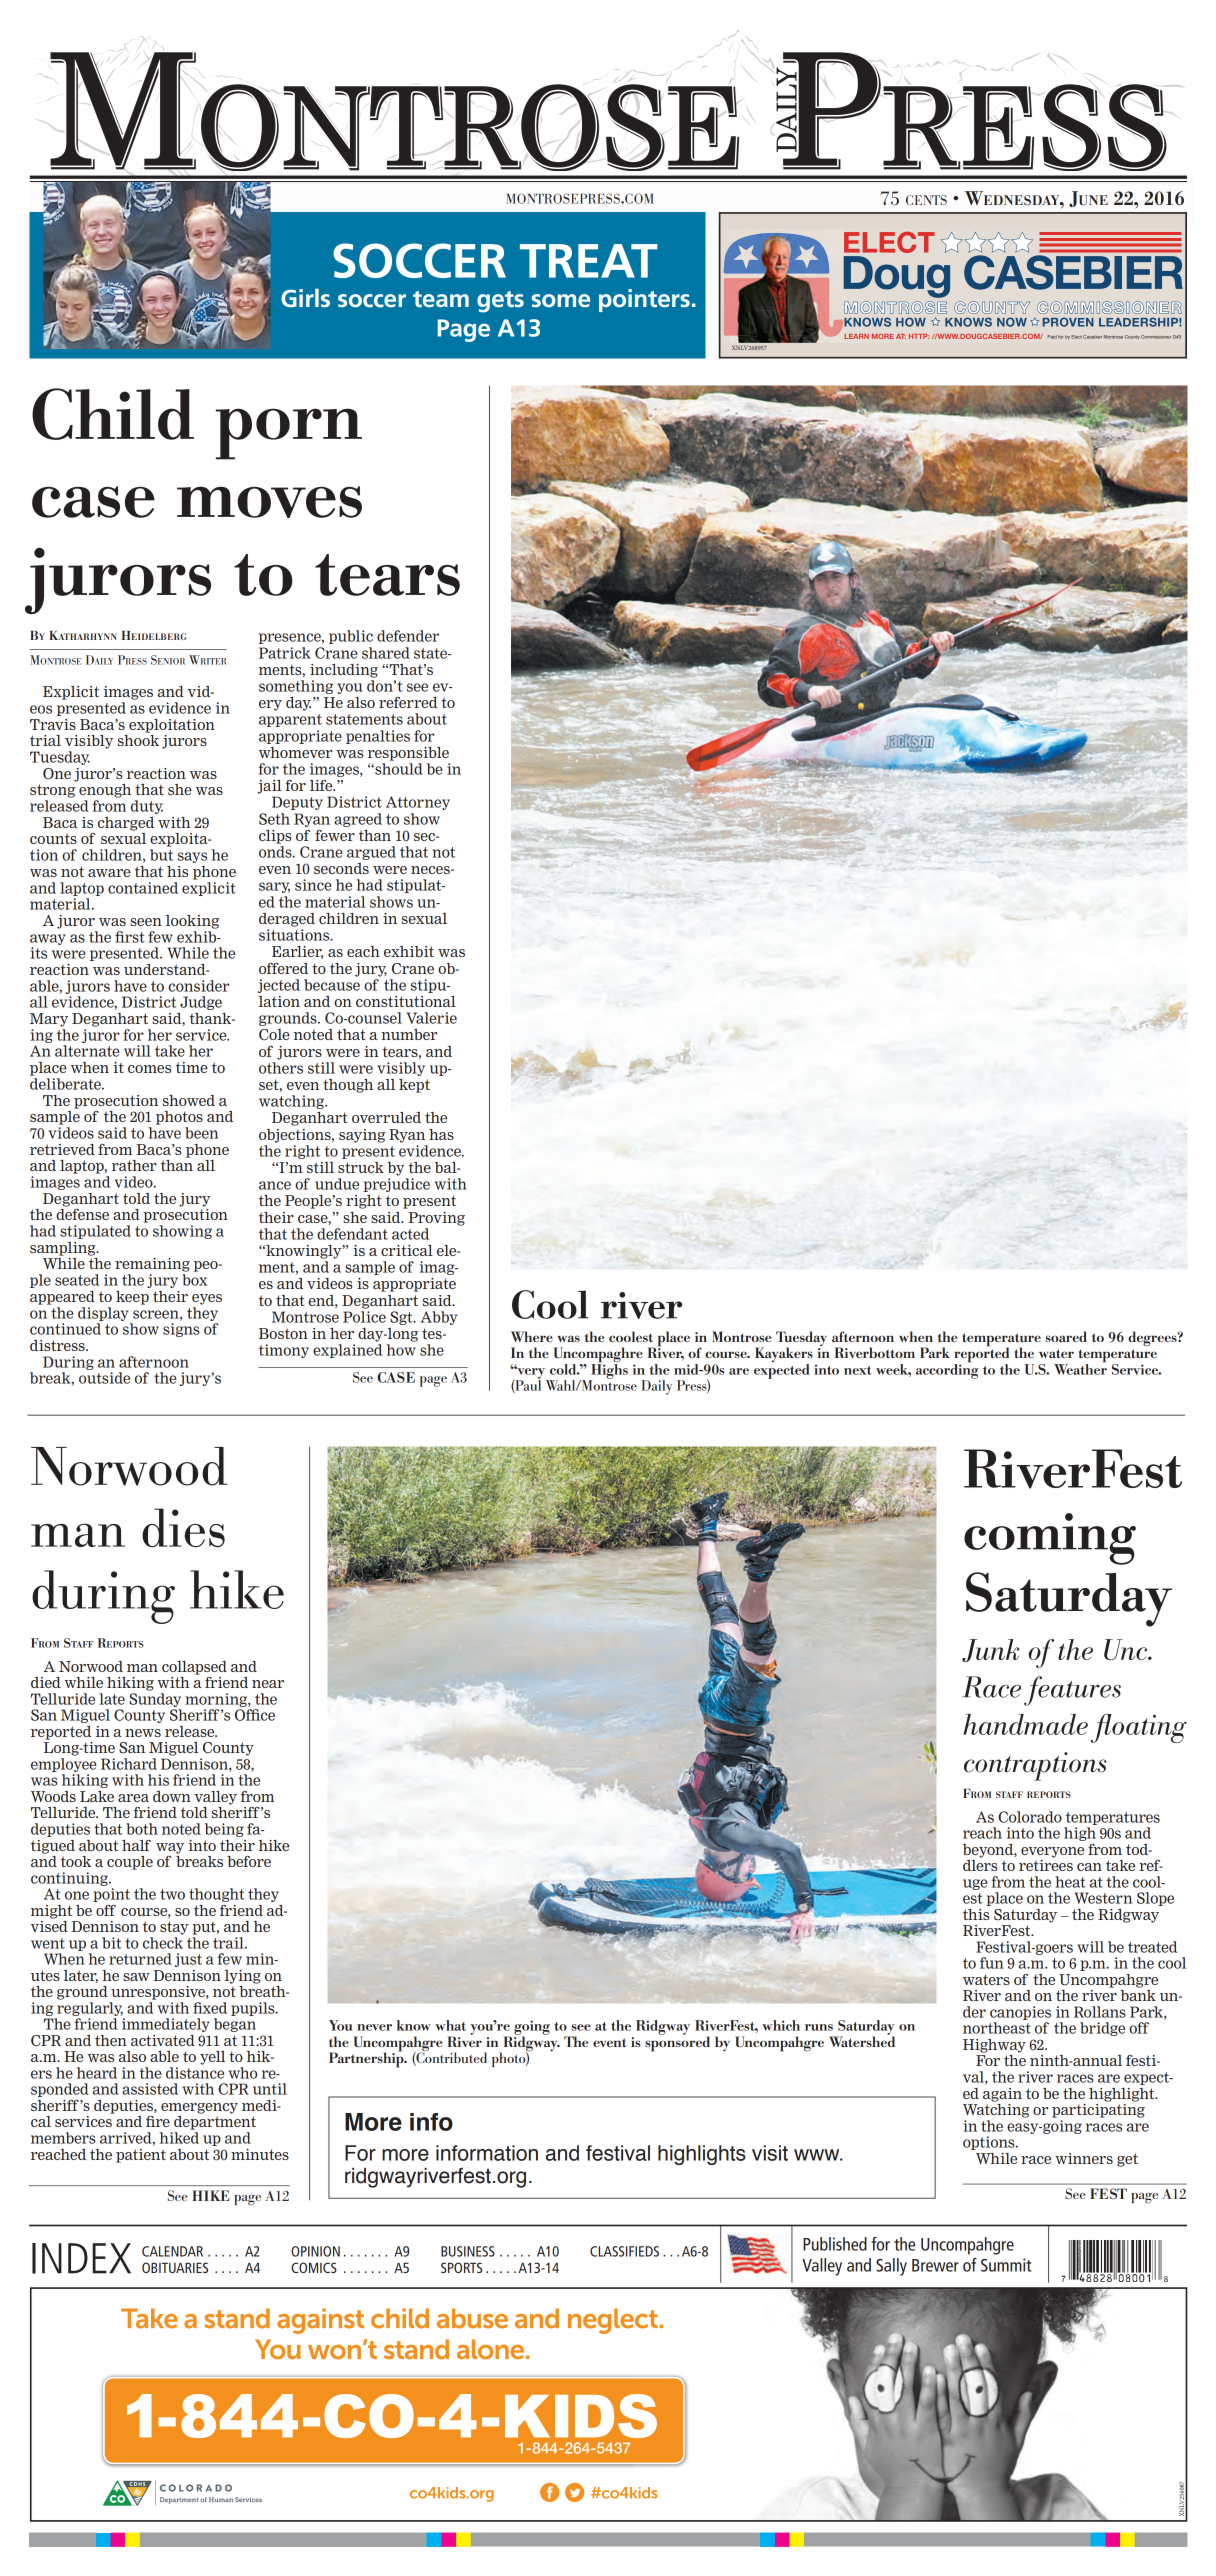  What do you see at coordinates (141, 2156) in the document?
I see `patient` at bounding box center [141, 2156].
